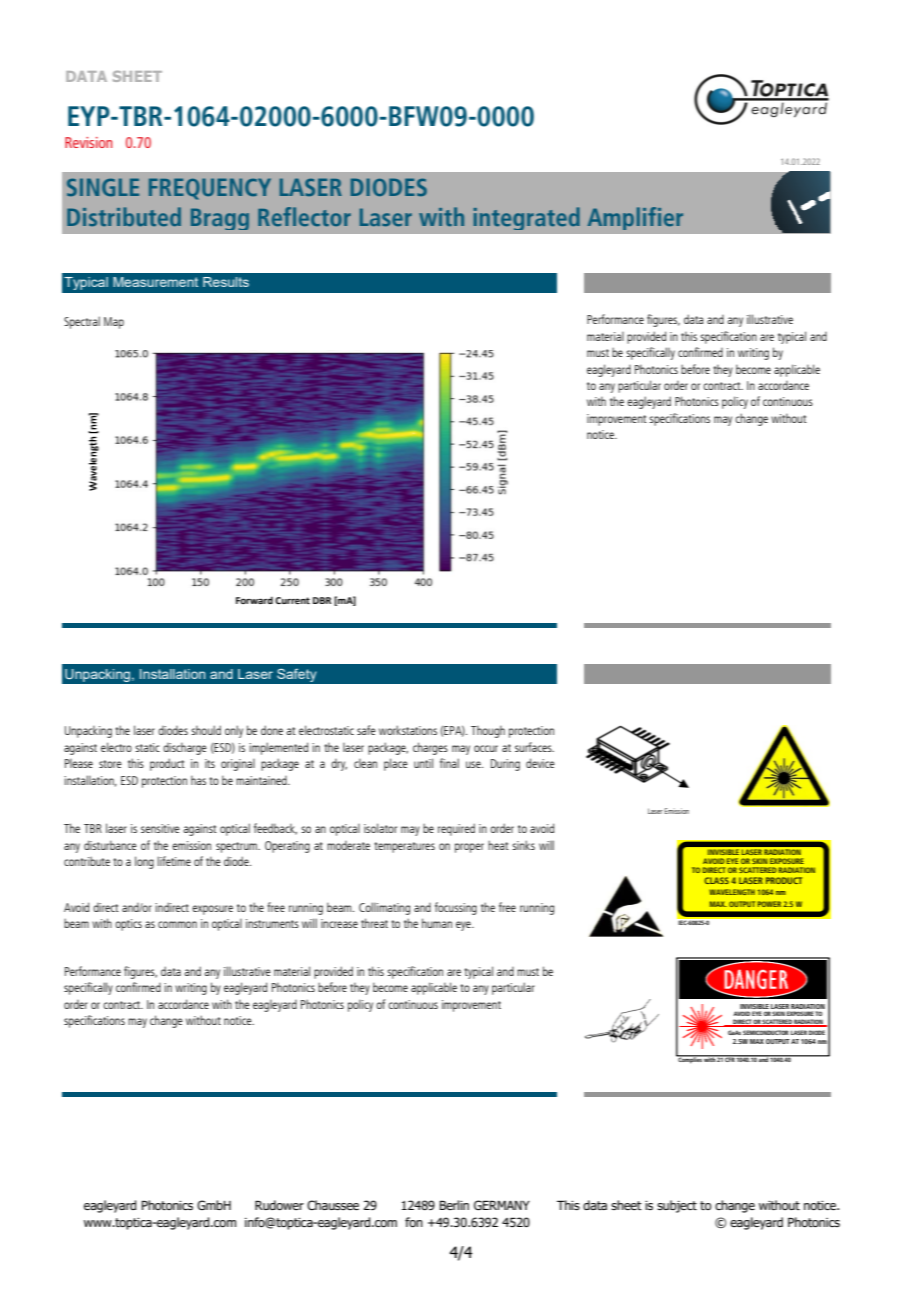 The height and width of the screenshot is (1308, 924). What do you see at coordinates (437, 923) in the screenshot?
I see `human` at bounding box center [437, 923].
